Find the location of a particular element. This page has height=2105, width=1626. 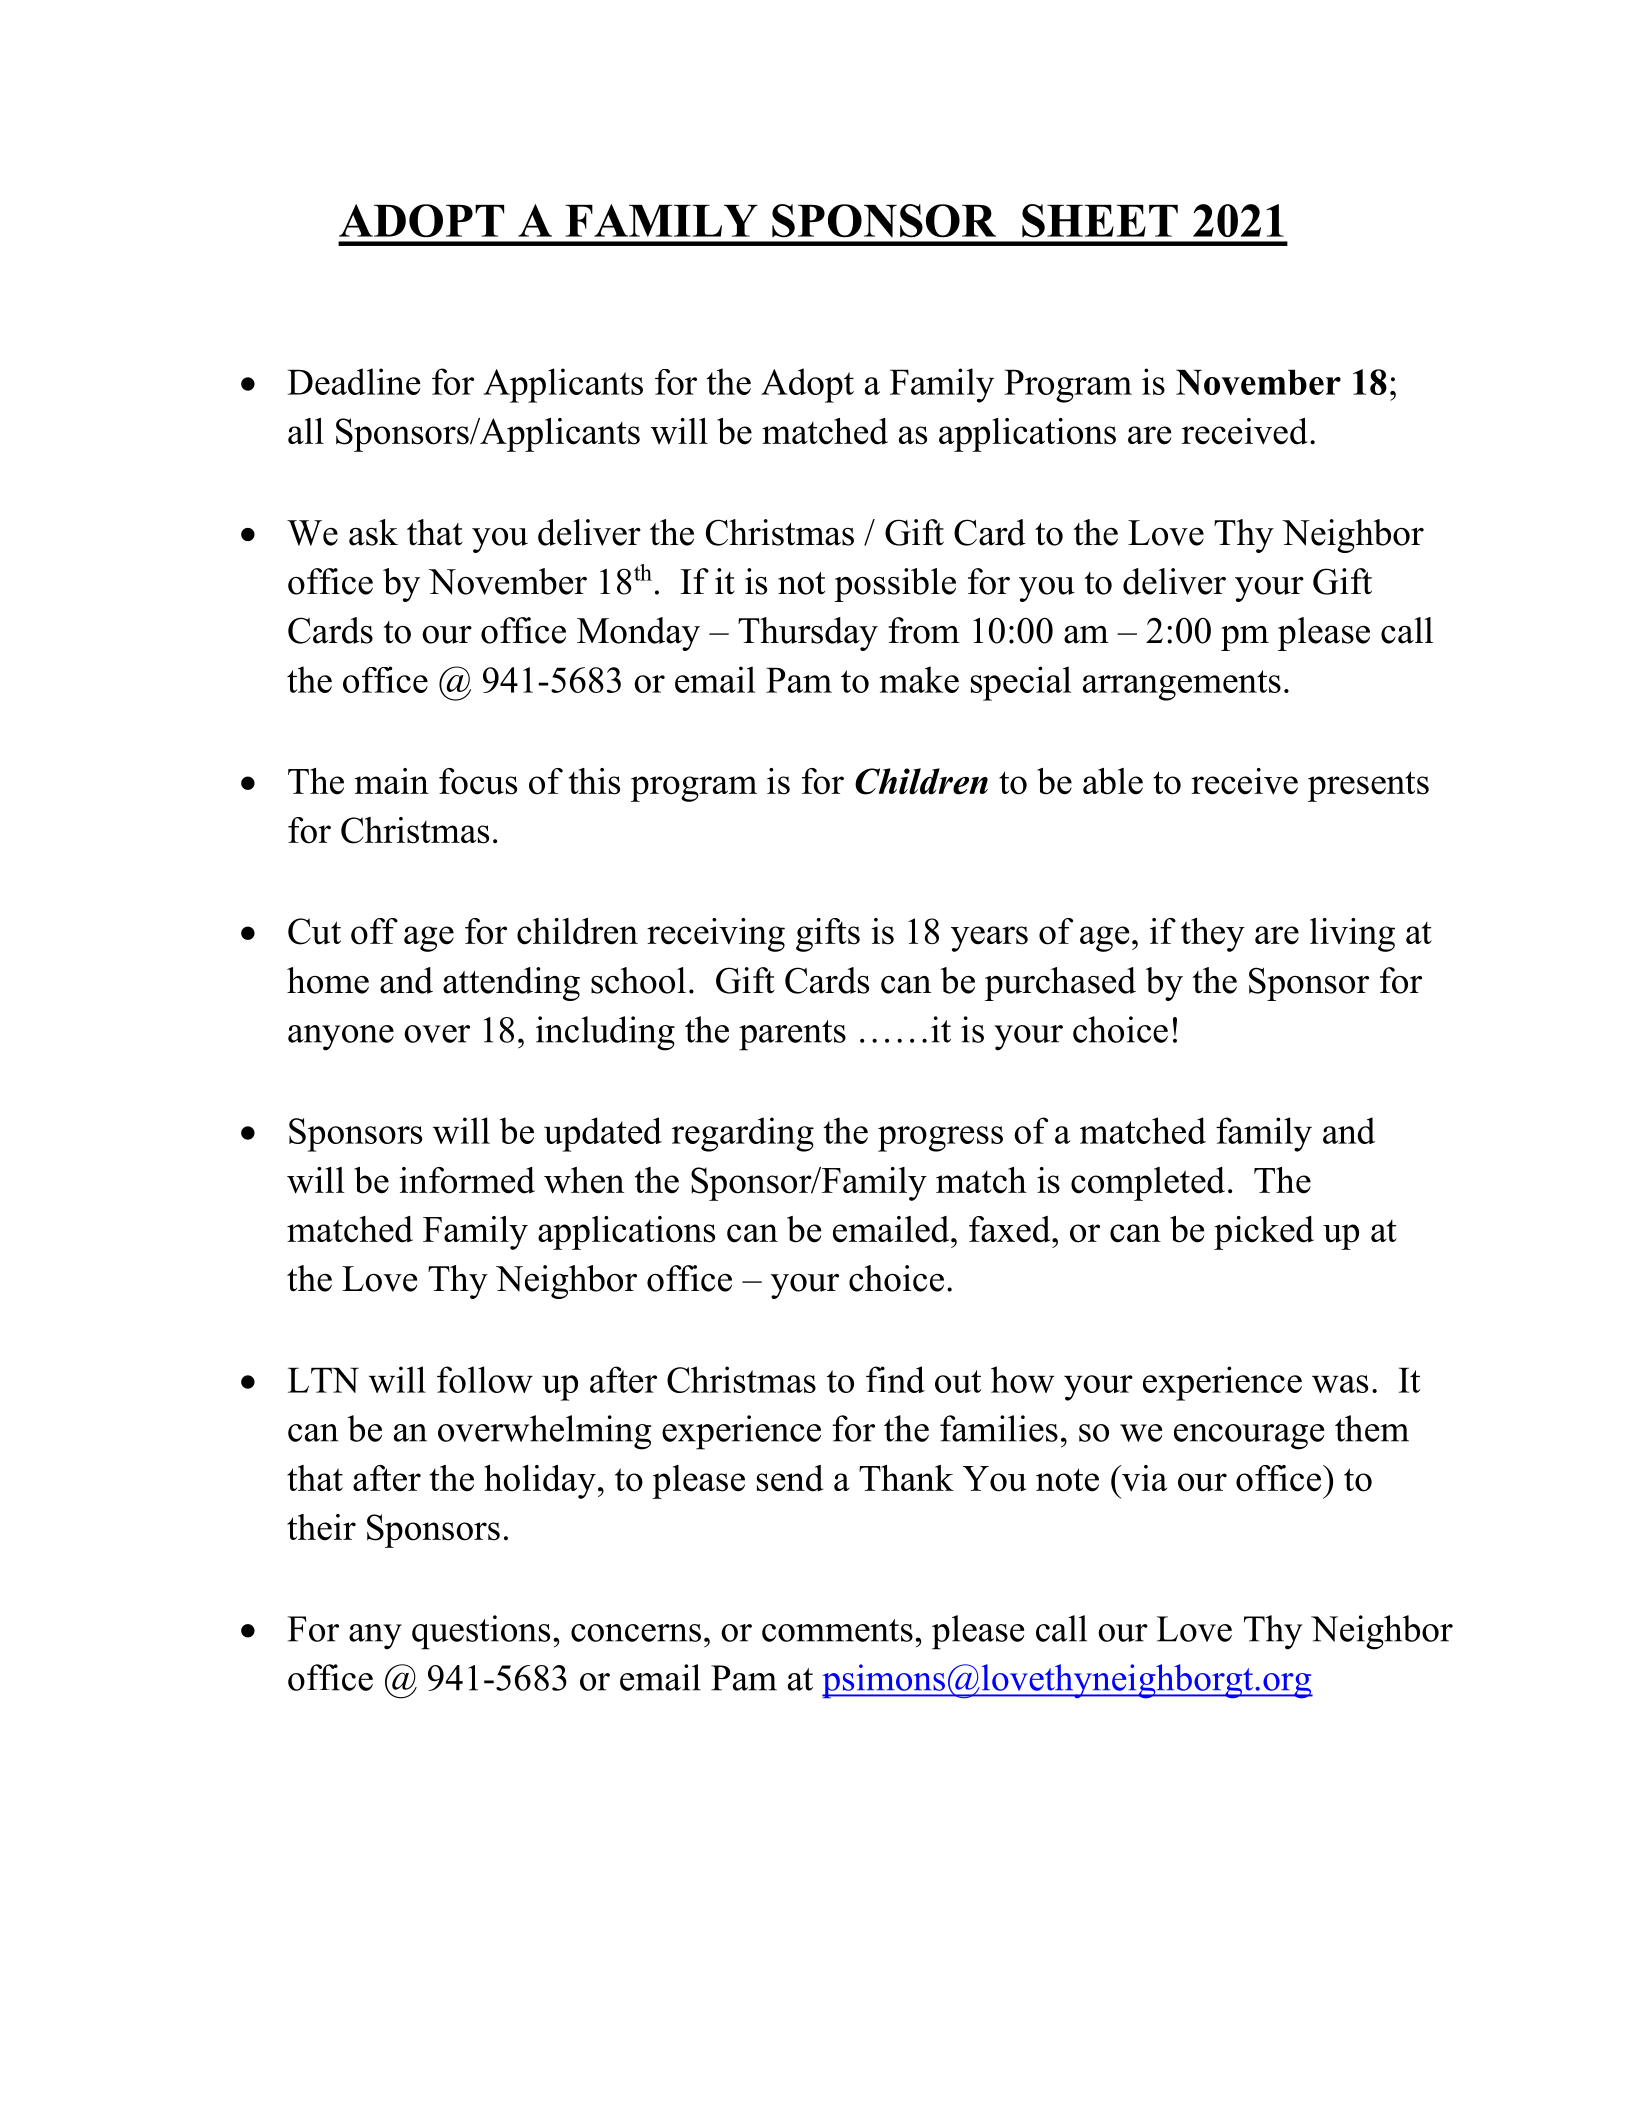

receiving is located at coordinates (716, 935).
